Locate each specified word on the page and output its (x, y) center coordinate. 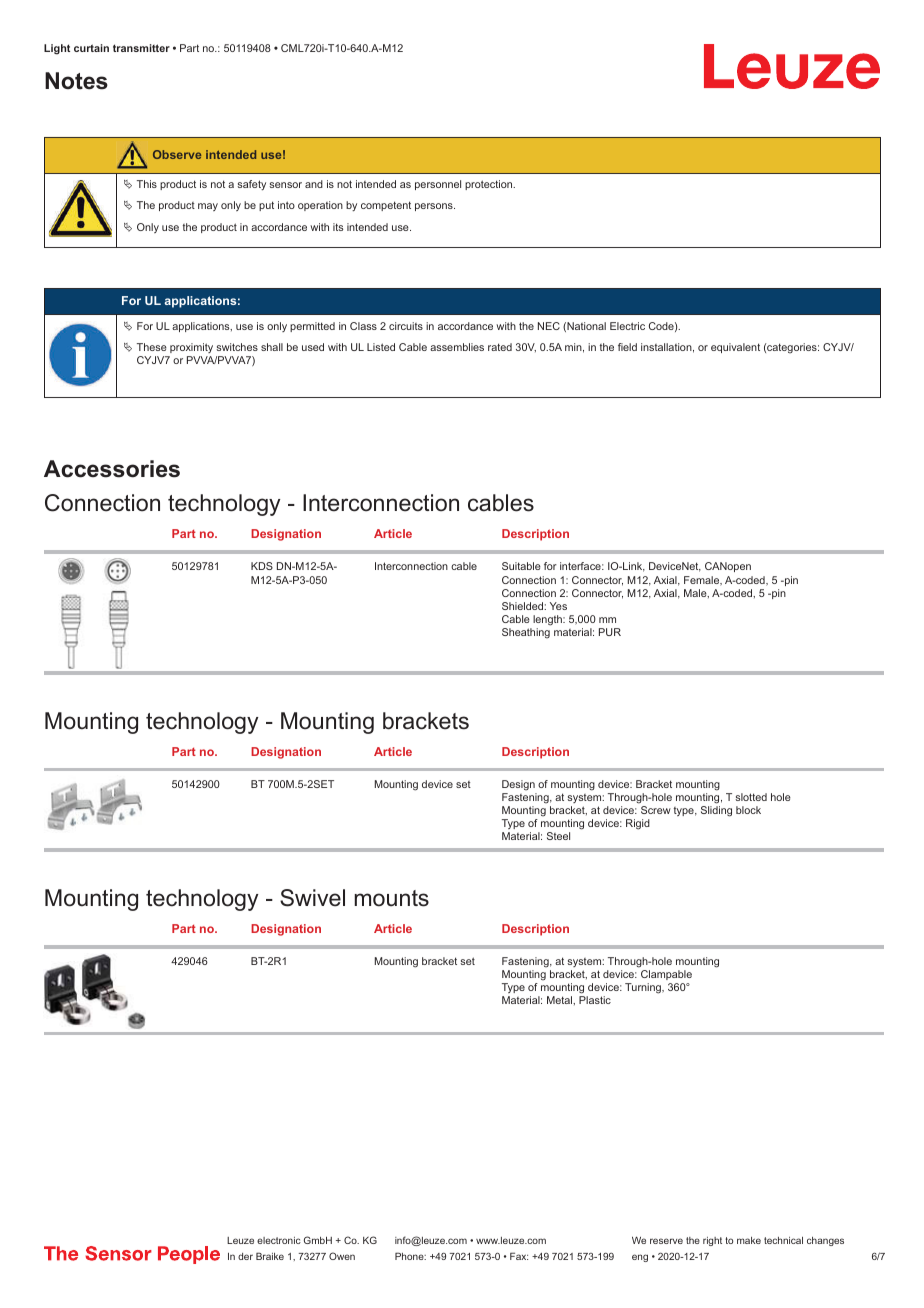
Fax (519, 1256)
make (749, 1240)
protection (490, 185)
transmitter (141, 48)
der (245, 1256)
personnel (438, 185)
